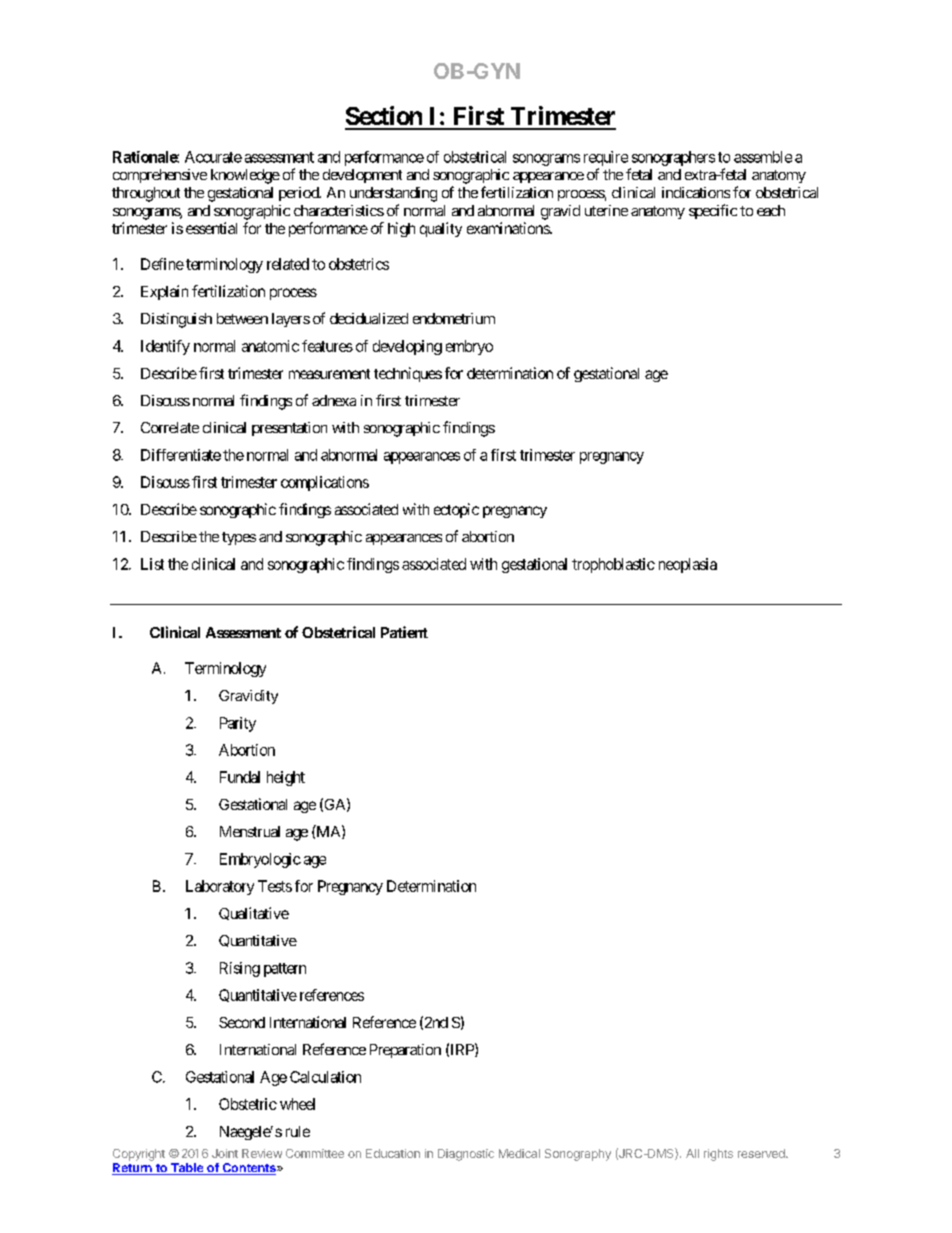 Image resolution: width=952 pixels, height=1233 pixels. Describe the element at coordinates (466, 1155) in the screenshot. I see `Diagnostic` at that location.
